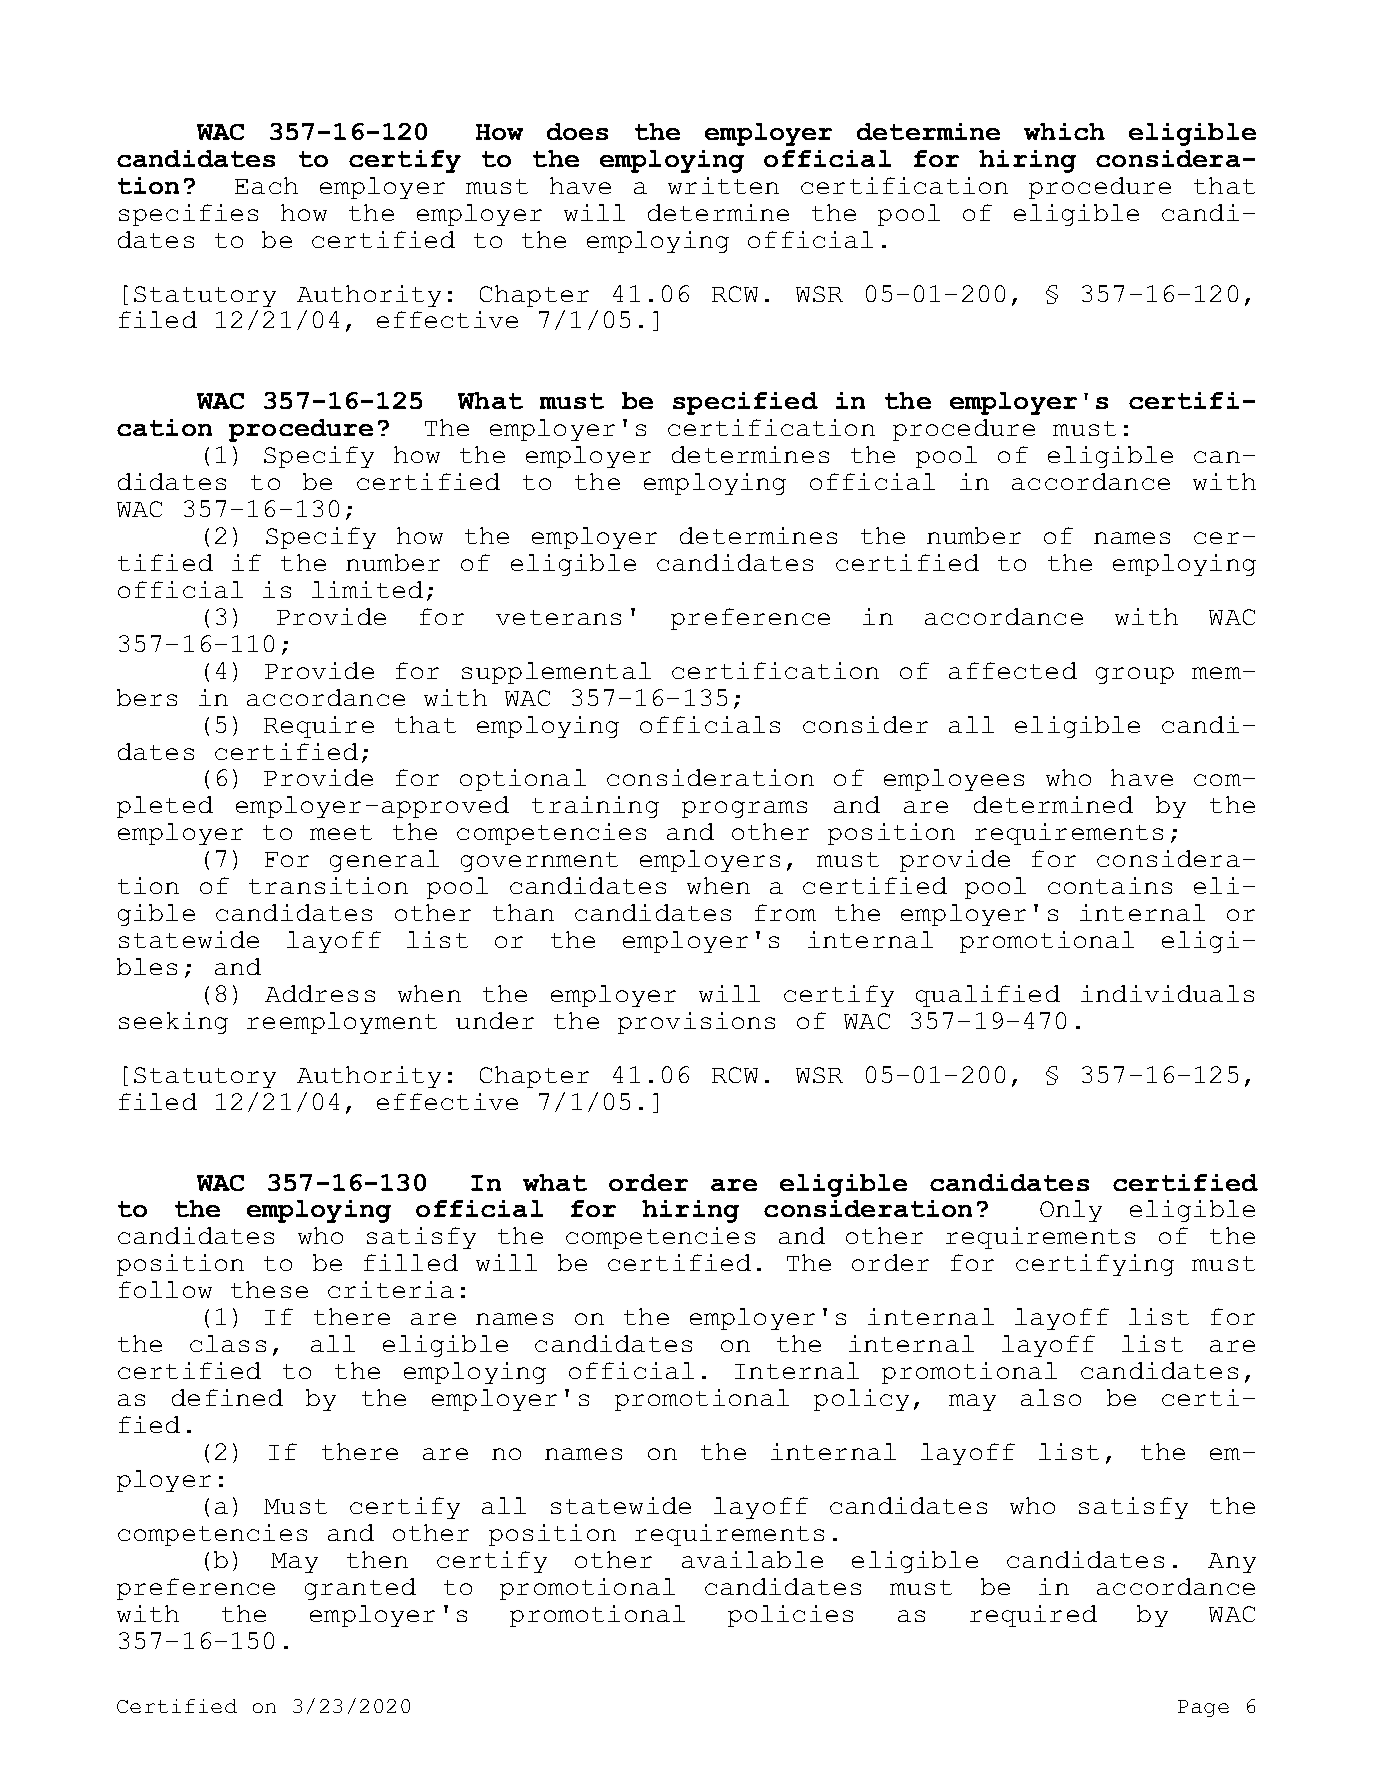  Describe the element at coordinates (360, 1589) in the page. I see `granted` at that location.
